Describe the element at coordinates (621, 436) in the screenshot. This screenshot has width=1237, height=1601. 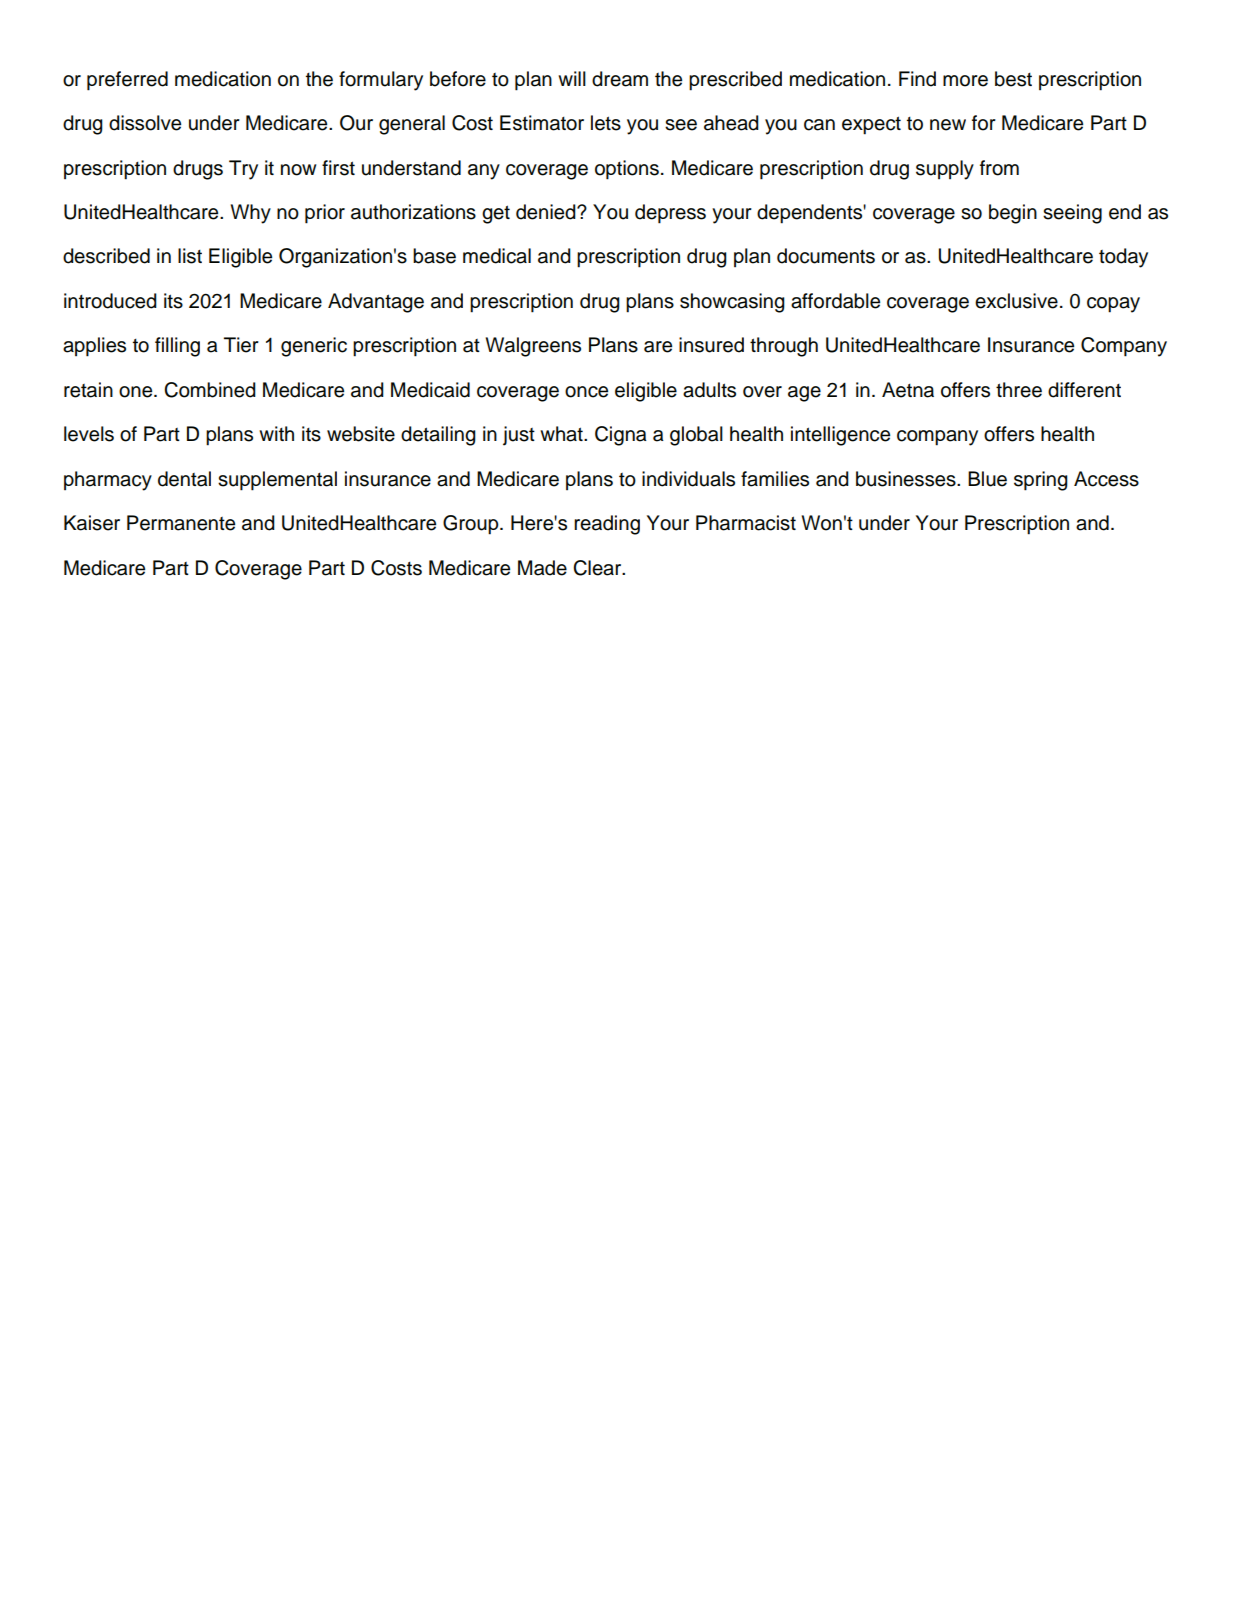
I see `Cigna` at that location.
